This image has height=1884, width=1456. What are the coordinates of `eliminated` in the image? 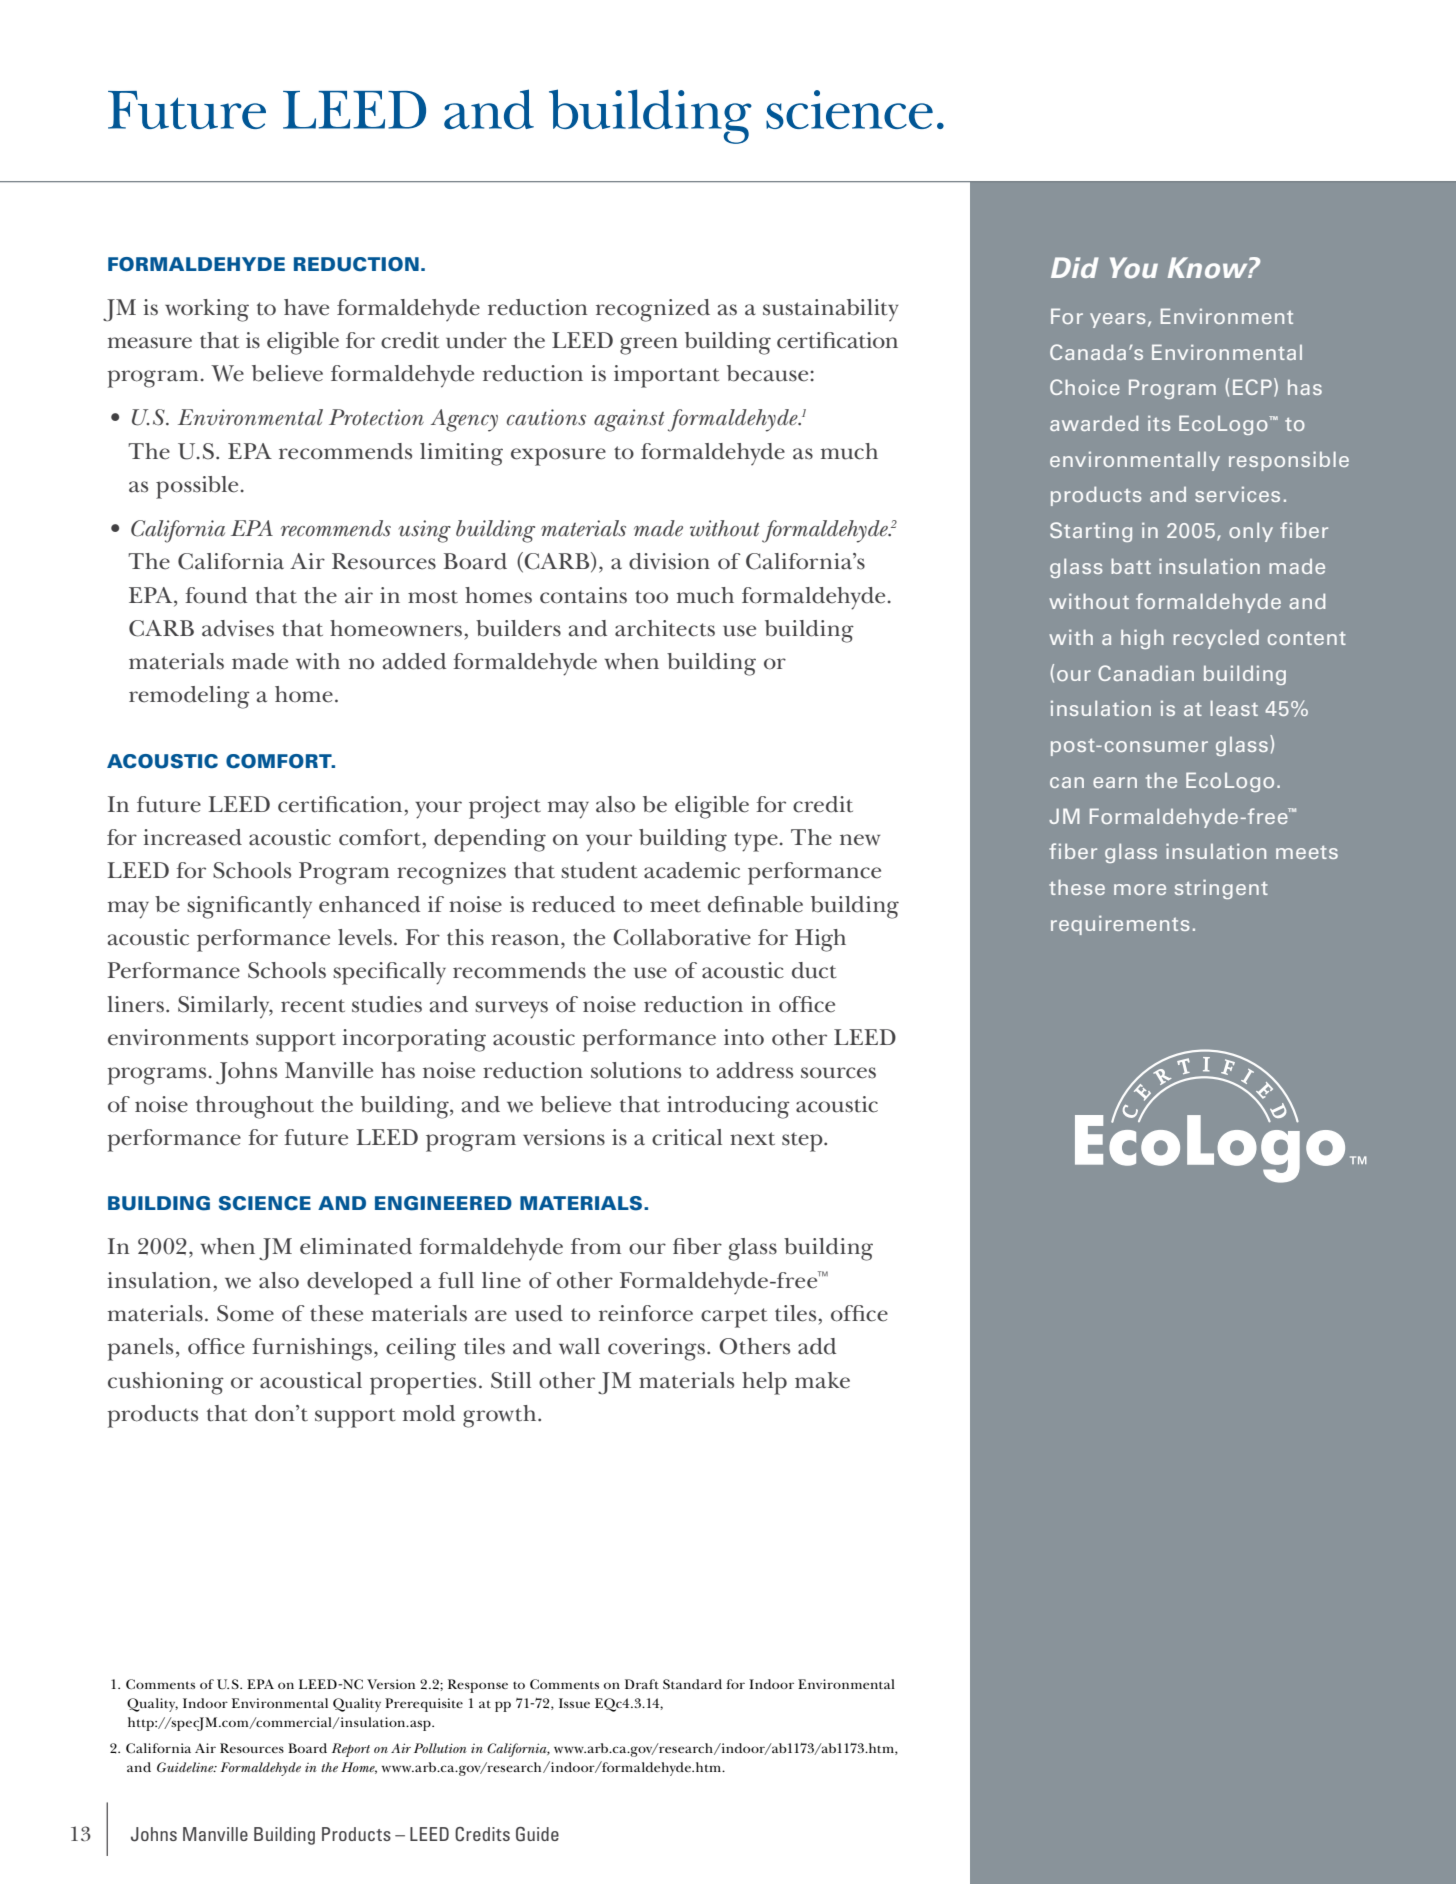 It's located at (356, 1246).
